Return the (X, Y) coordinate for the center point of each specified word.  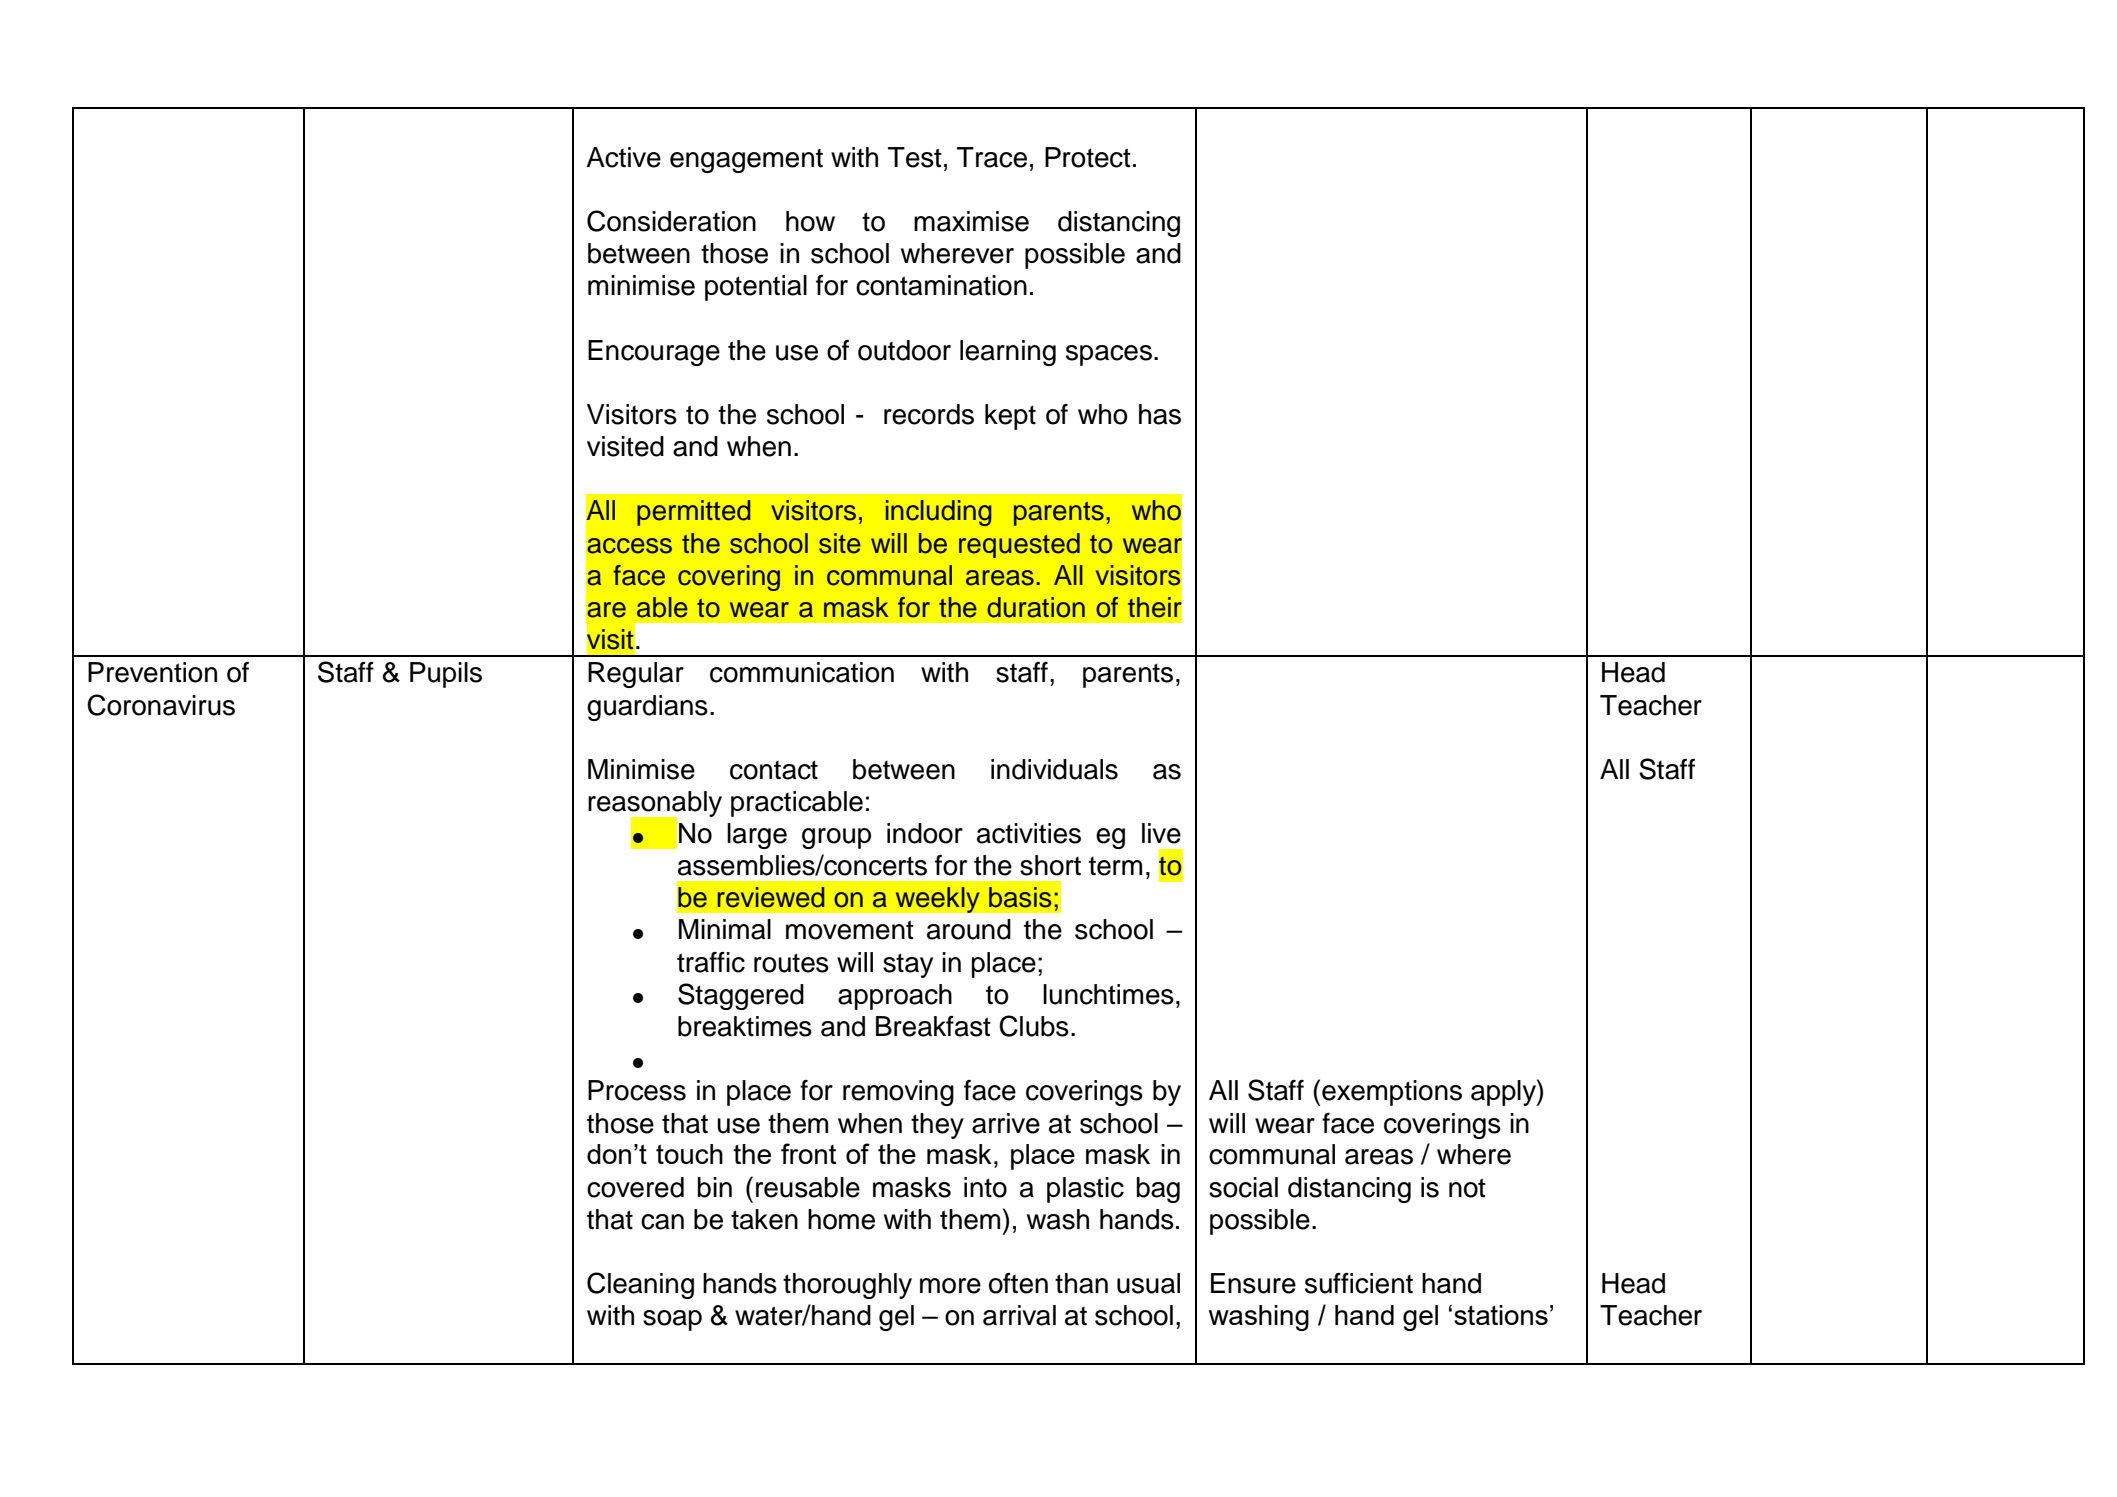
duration (1036, 607)
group (836, 838)
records (929, 414)
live (1161, 833)
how (810, 221)
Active (623, 157)
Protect (1088, 157)
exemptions (1392, 1093)
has (1160, 414)
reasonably (655, 805)
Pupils (446, 675)
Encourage (654, 353)
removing (898, 1093)
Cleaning (640, 1285)
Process (637, 1090)
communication (802, 672)
